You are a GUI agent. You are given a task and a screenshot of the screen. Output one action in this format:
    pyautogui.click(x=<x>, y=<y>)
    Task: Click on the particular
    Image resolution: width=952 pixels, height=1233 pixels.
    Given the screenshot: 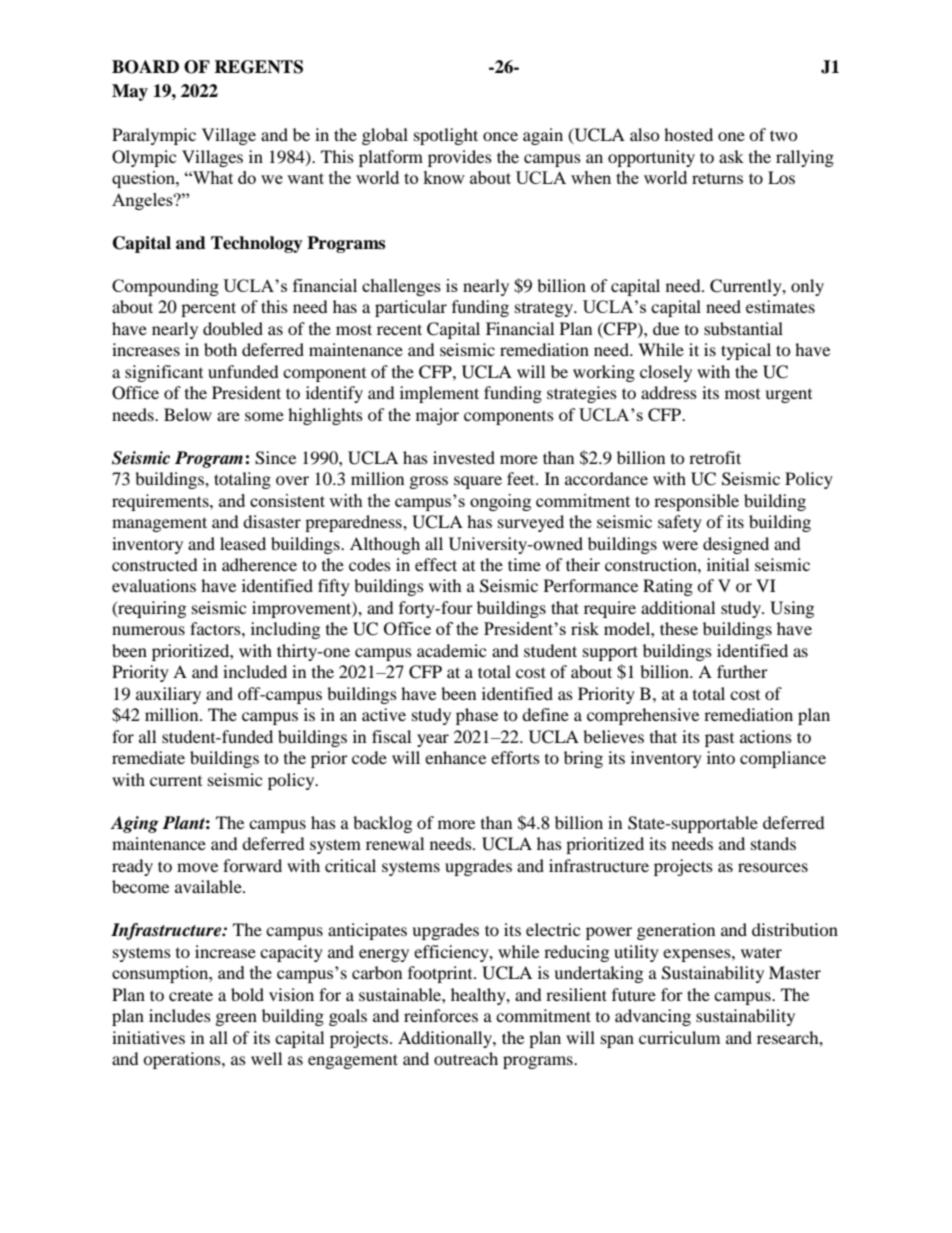 What is the action you would take?
    pyautogui.click(x=411, y=308)
